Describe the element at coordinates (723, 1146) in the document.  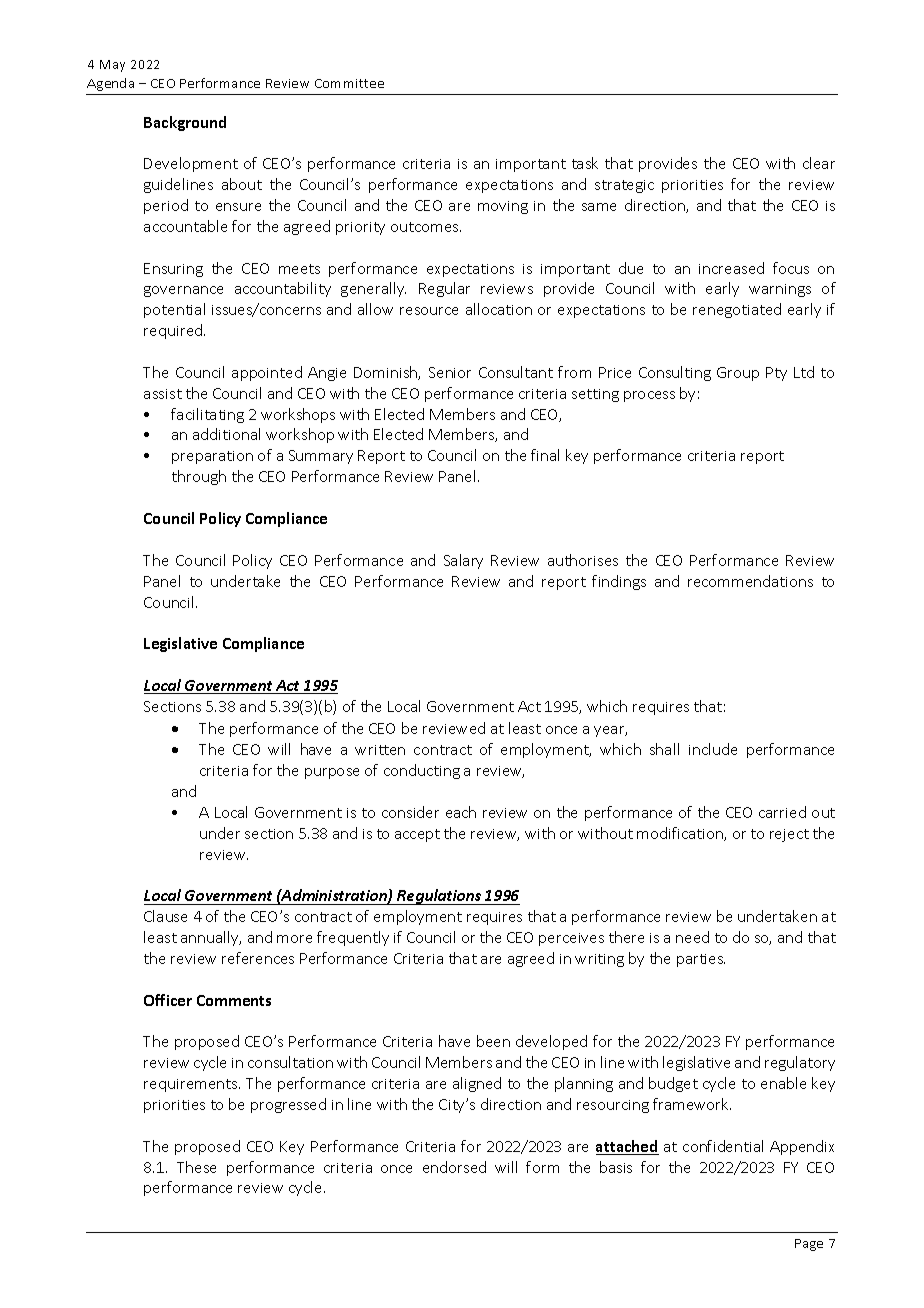
I see `confidential` at that location.
